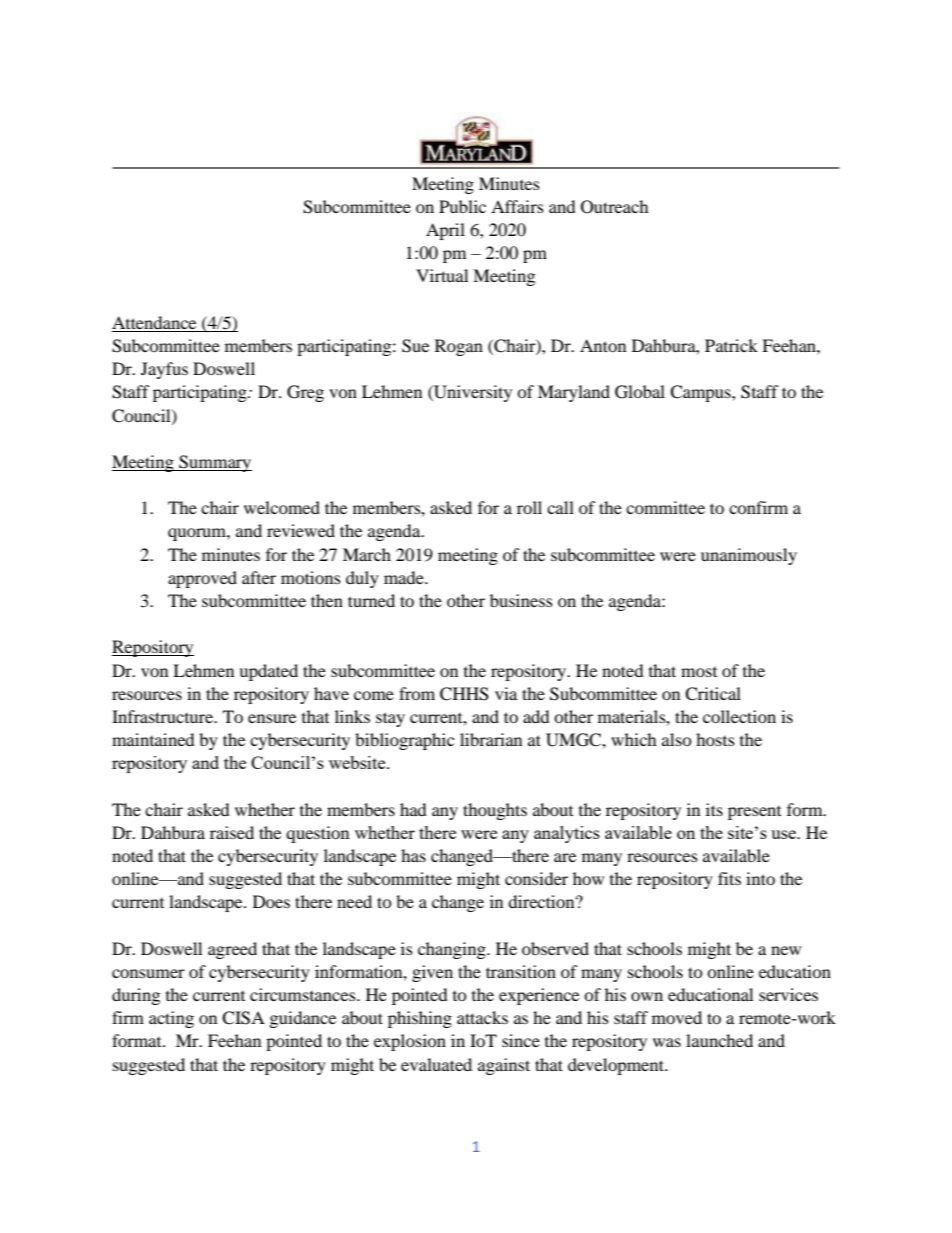 The image size is (952, 1233). I want to click on attacks, so click(482, 1017).
